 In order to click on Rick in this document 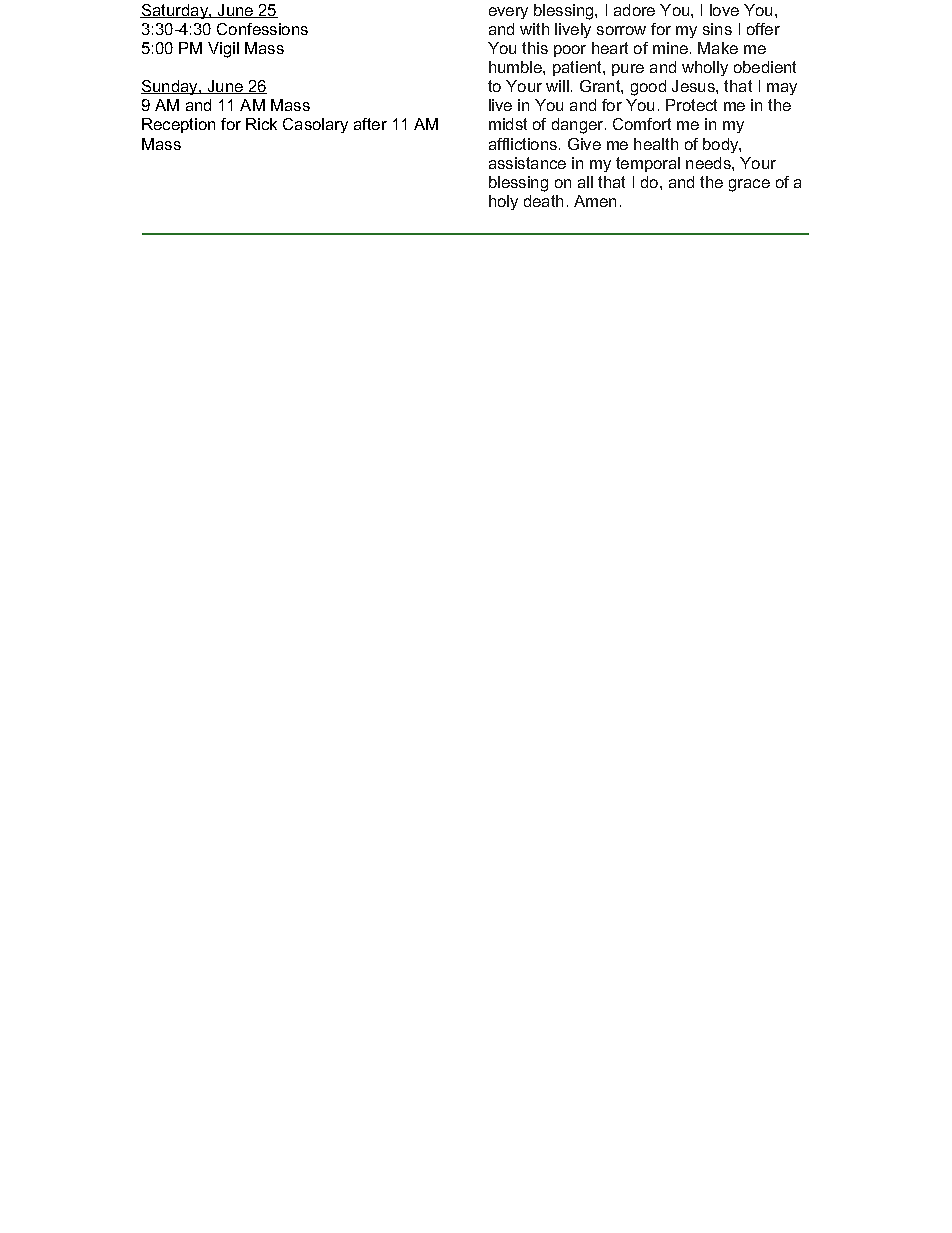, I will do `click(261, 124)`.
